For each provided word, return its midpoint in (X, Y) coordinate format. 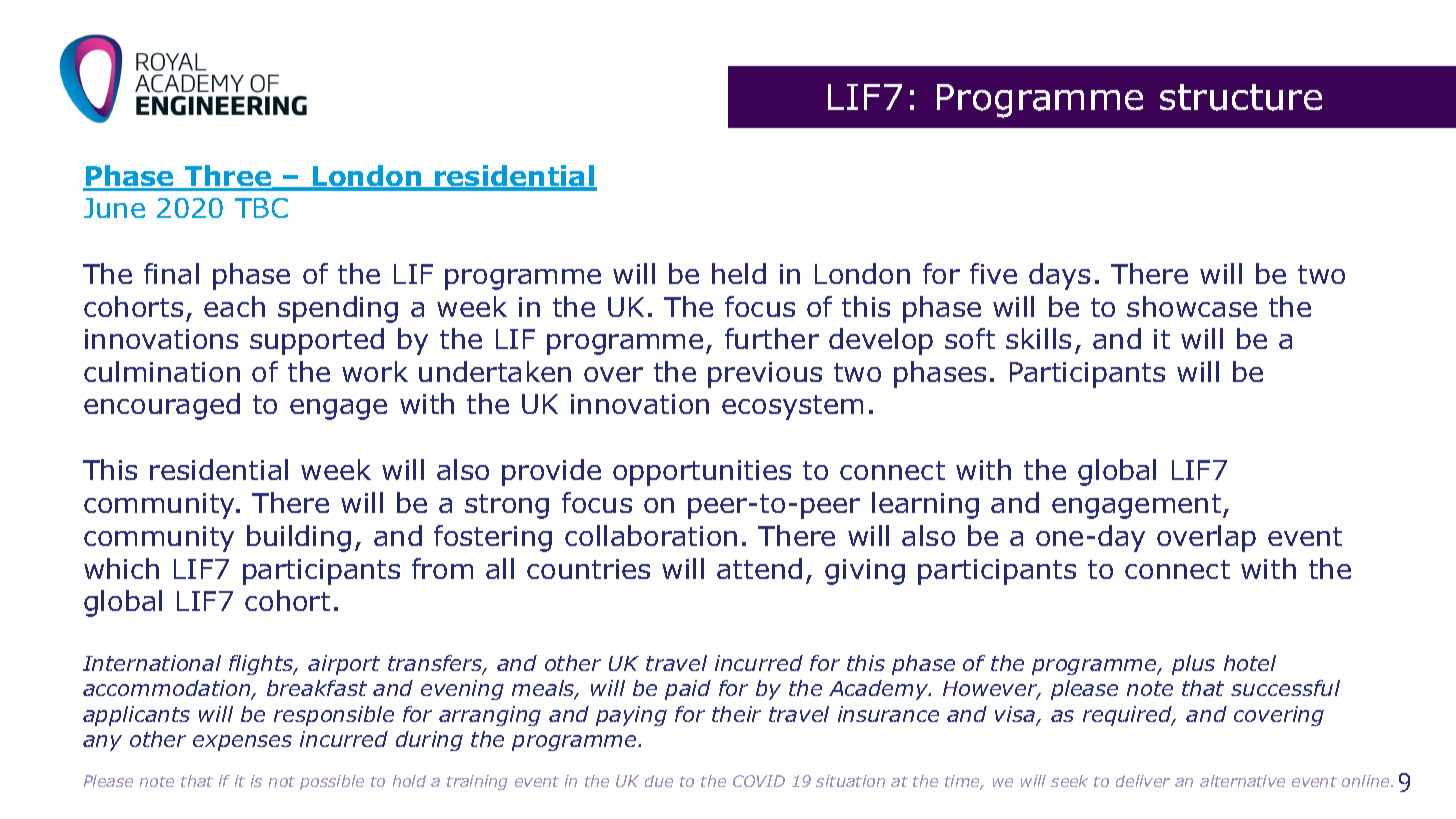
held (739, 273)
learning (925, 505)
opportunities (702, 473)
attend (759, 568)
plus (1193, 665)
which (121, 568)
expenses (242, 743)
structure (1241, 97)
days (1059, 276)
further (772, 338)
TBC (261, 208)
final (171, 273)
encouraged (162, 406)
